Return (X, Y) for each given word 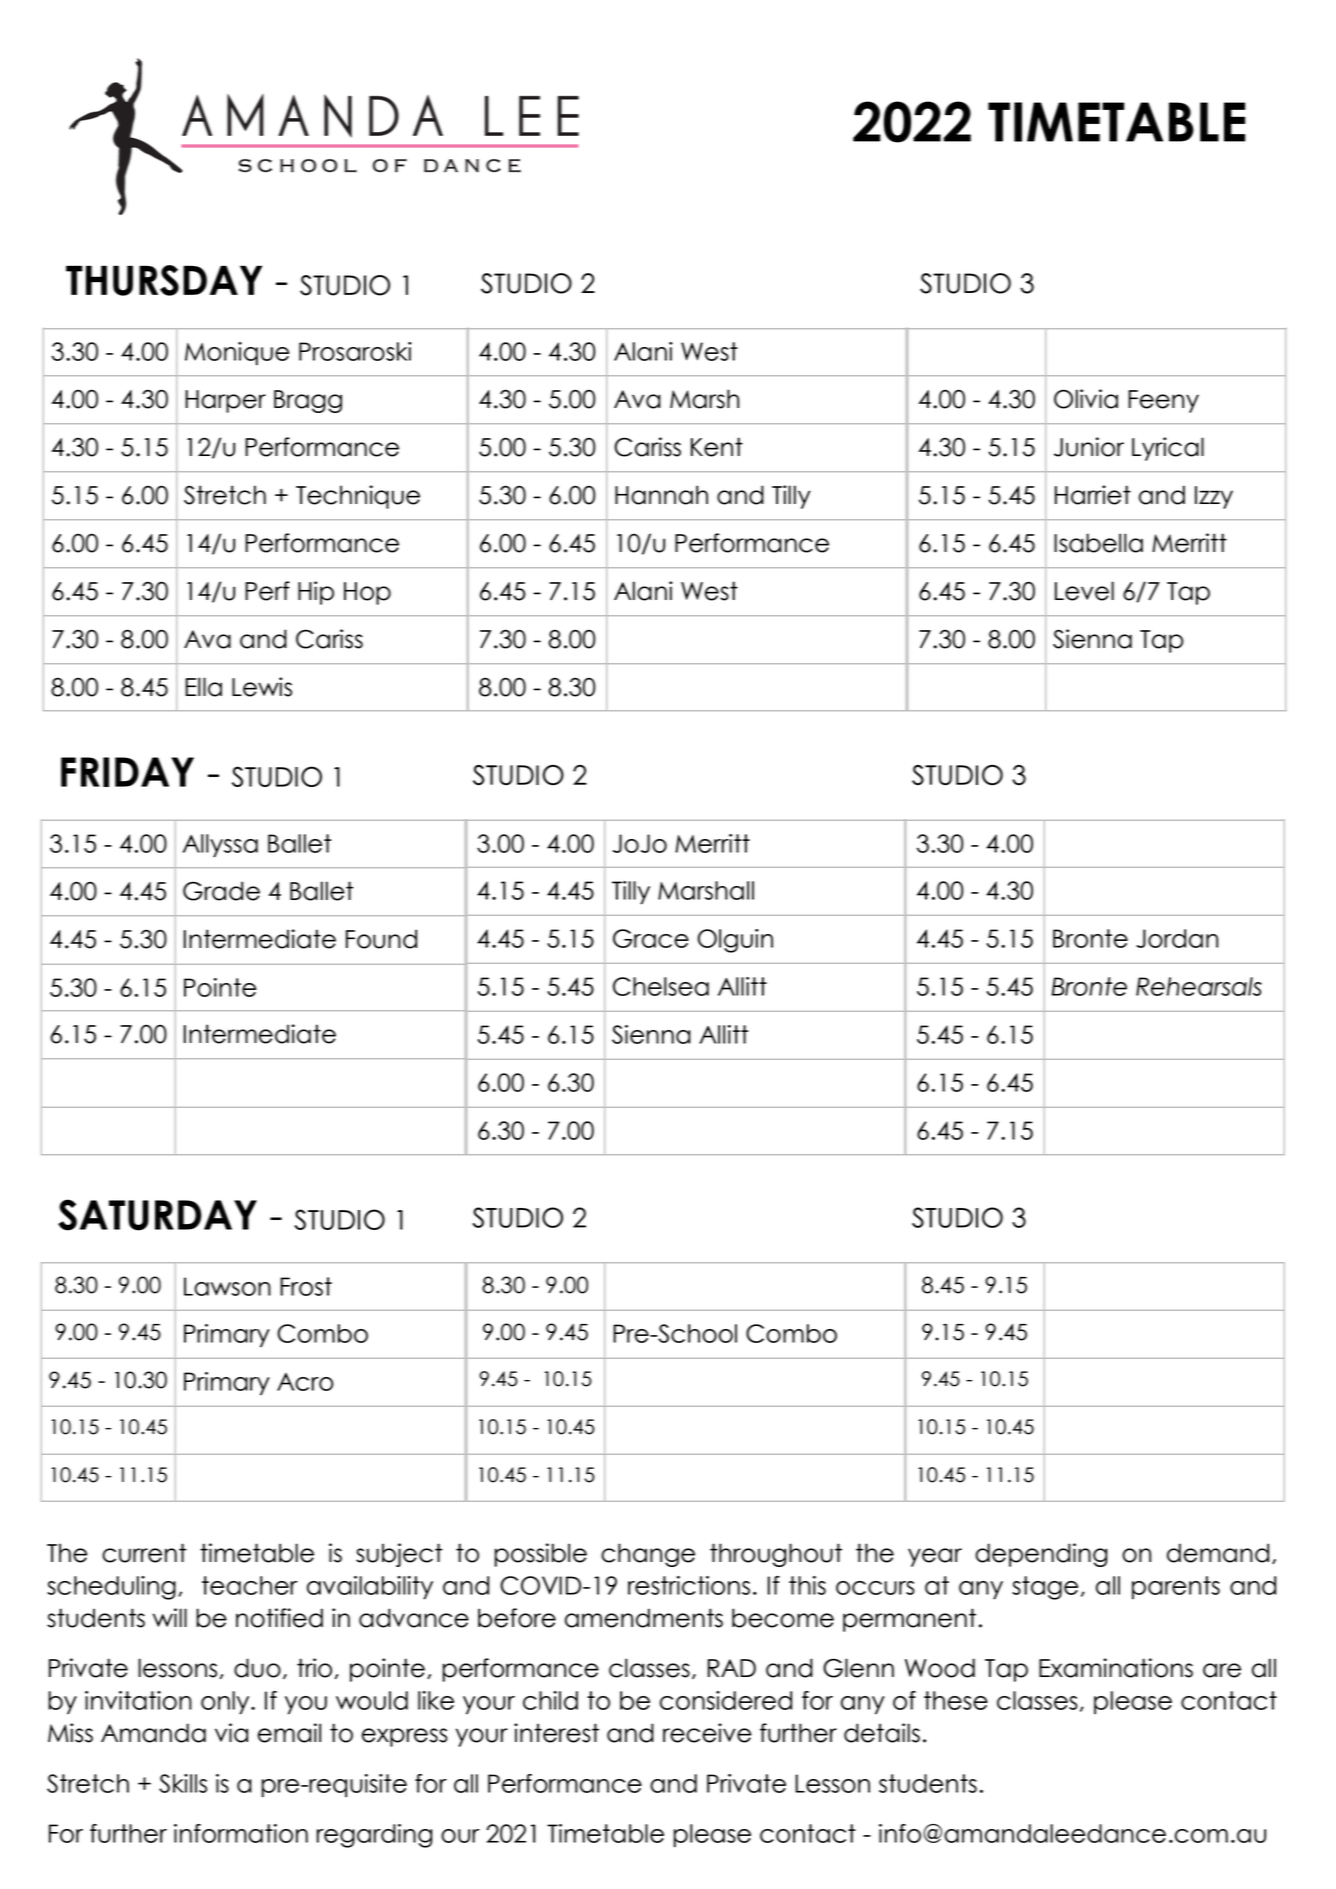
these (956, 1700)
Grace (651, 938)
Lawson (227, 1286)
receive (707, 1733)
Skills (183, 1783)
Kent (717, 447)
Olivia (1086, 399)
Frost (306, 1286)
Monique (237, 354)
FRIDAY (127, 772)
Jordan (1177, 938)
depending (1041, 1555)
